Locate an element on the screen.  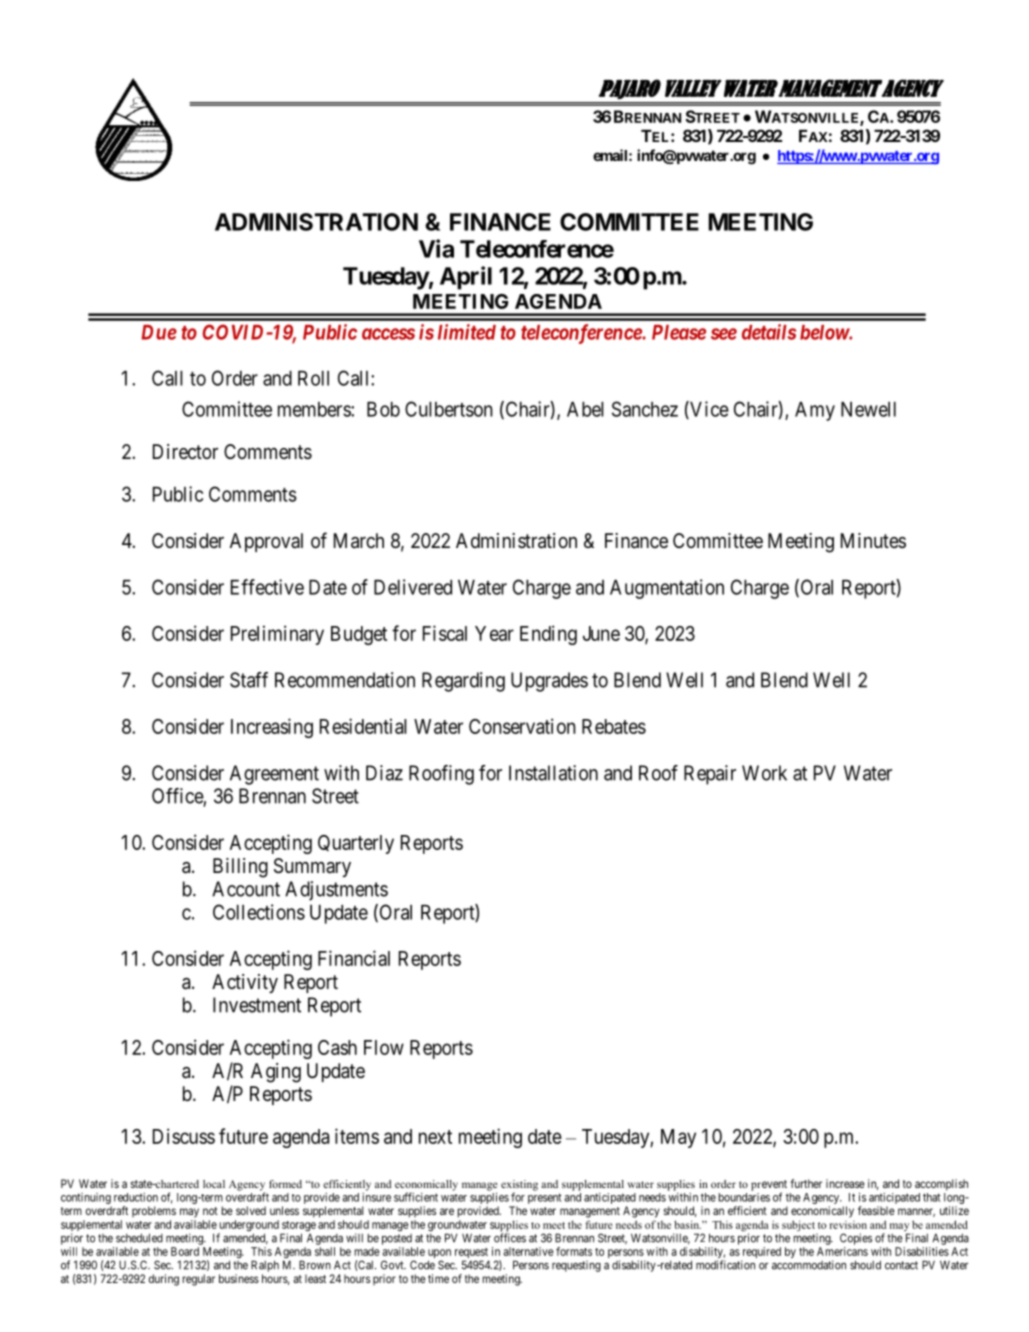
Installation is located at coordinates (553, 773).
